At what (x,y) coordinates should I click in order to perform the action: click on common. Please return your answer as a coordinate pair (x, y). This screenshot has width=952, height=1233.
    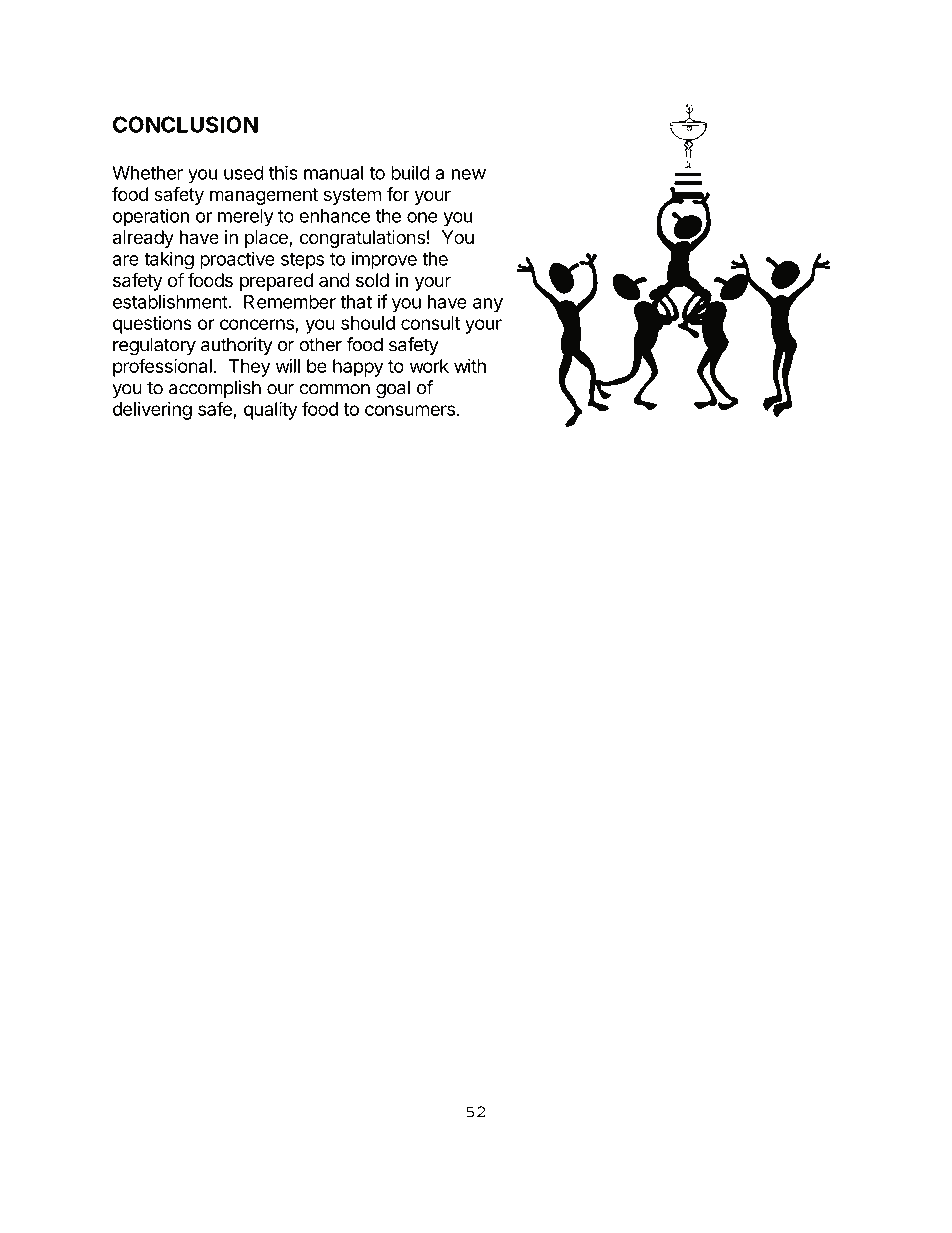
    Looking at the image, I should click on (334, 389).
